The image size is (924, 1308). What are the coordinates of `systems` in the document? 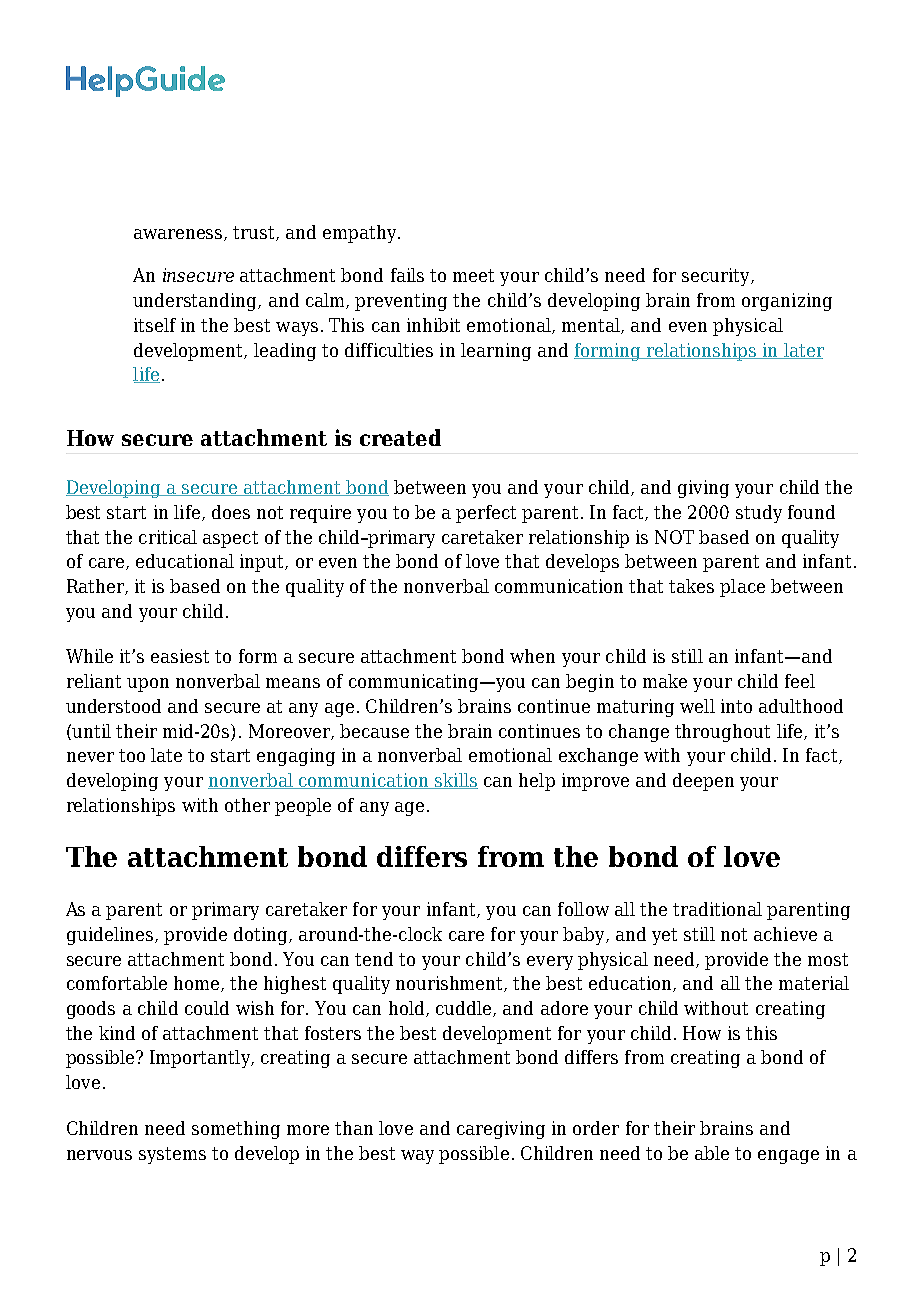 It's located at (172, 1155).
